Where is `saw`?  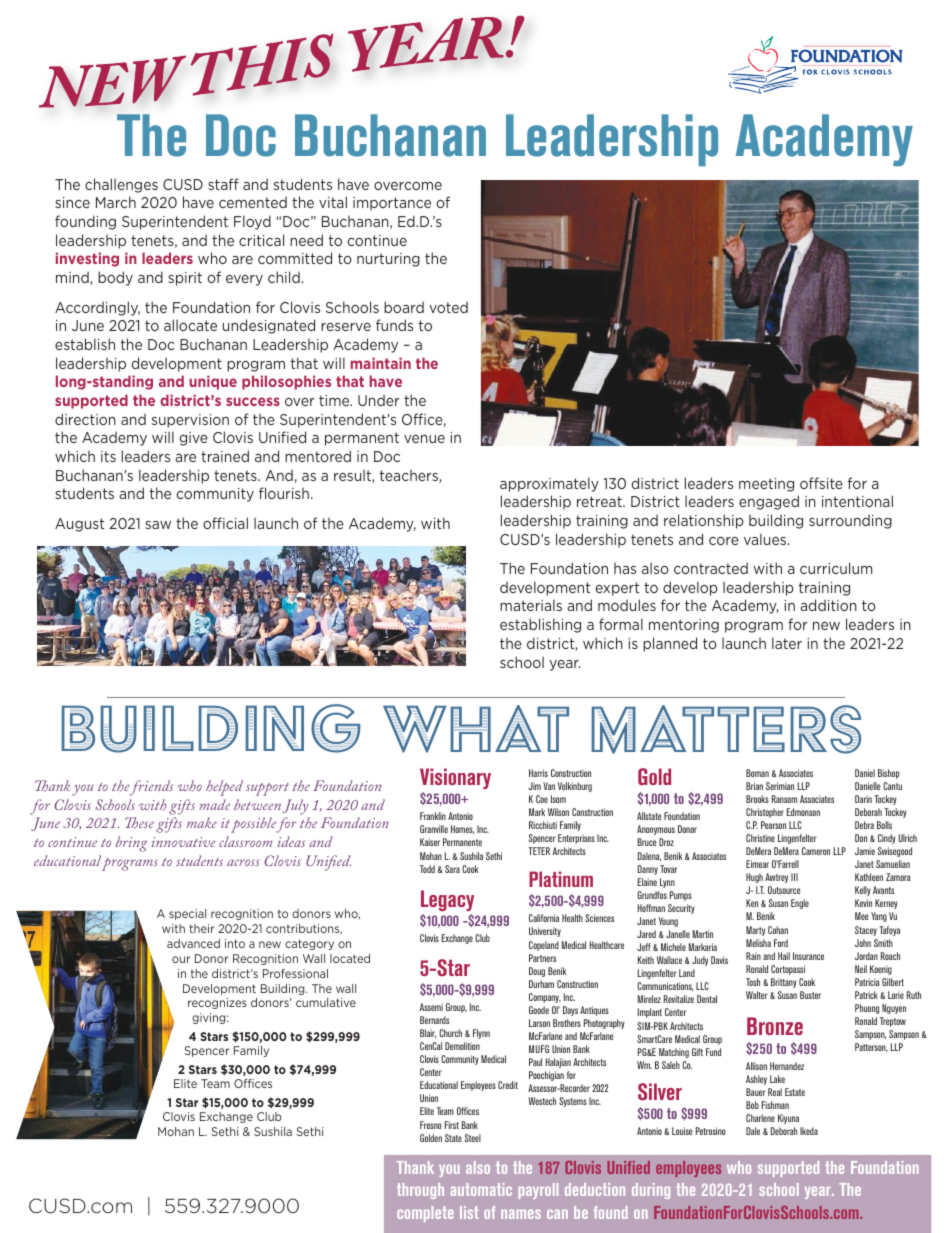 saw is located at coordinates (158, 525).
